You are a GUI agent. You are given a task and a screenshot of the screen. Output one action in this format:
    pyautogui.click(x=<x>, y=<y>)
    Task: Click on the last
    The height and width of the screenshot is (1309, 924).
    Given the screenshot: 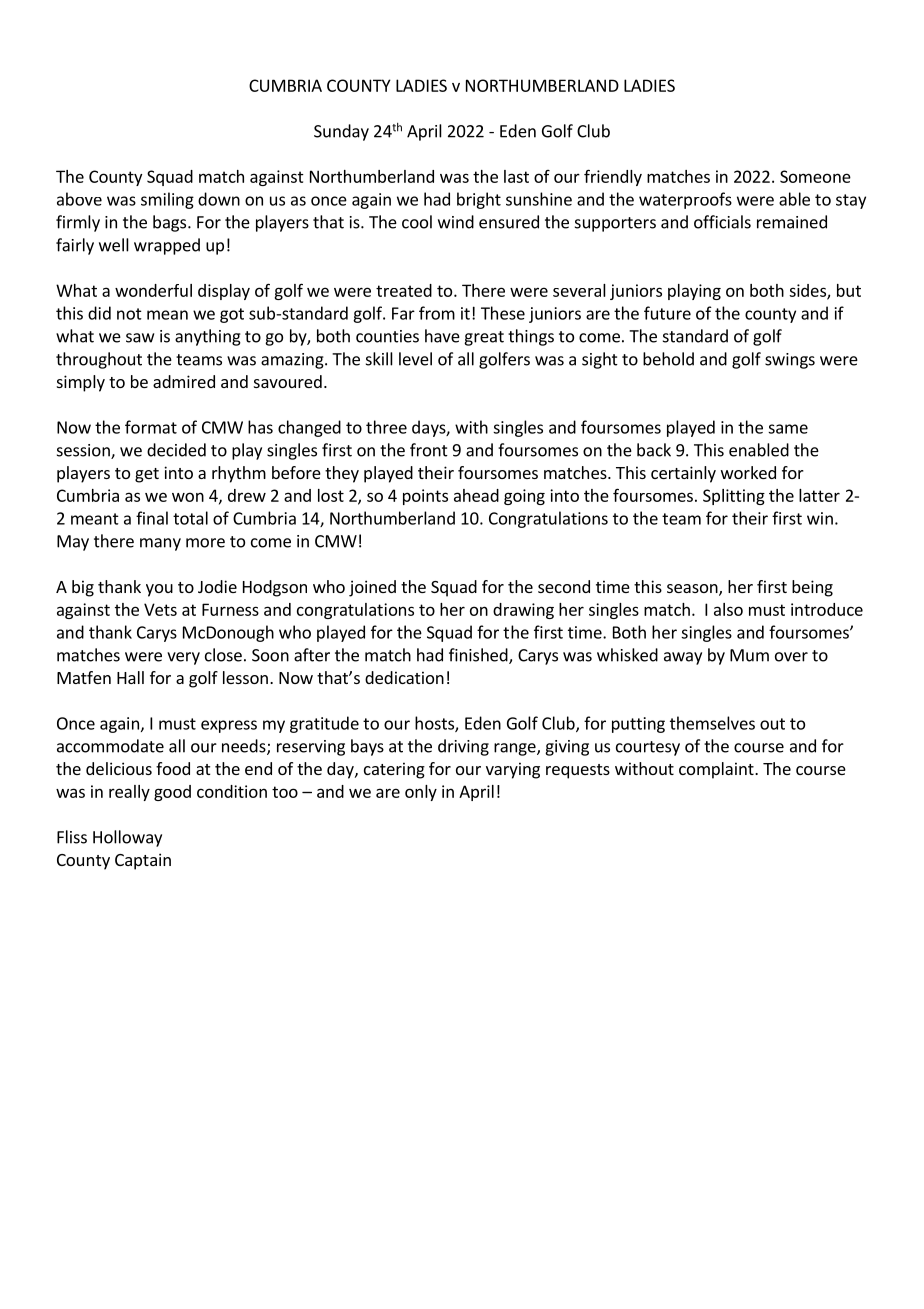 What is the action you would take?
    pyautogui.click(x=516, y=176)
